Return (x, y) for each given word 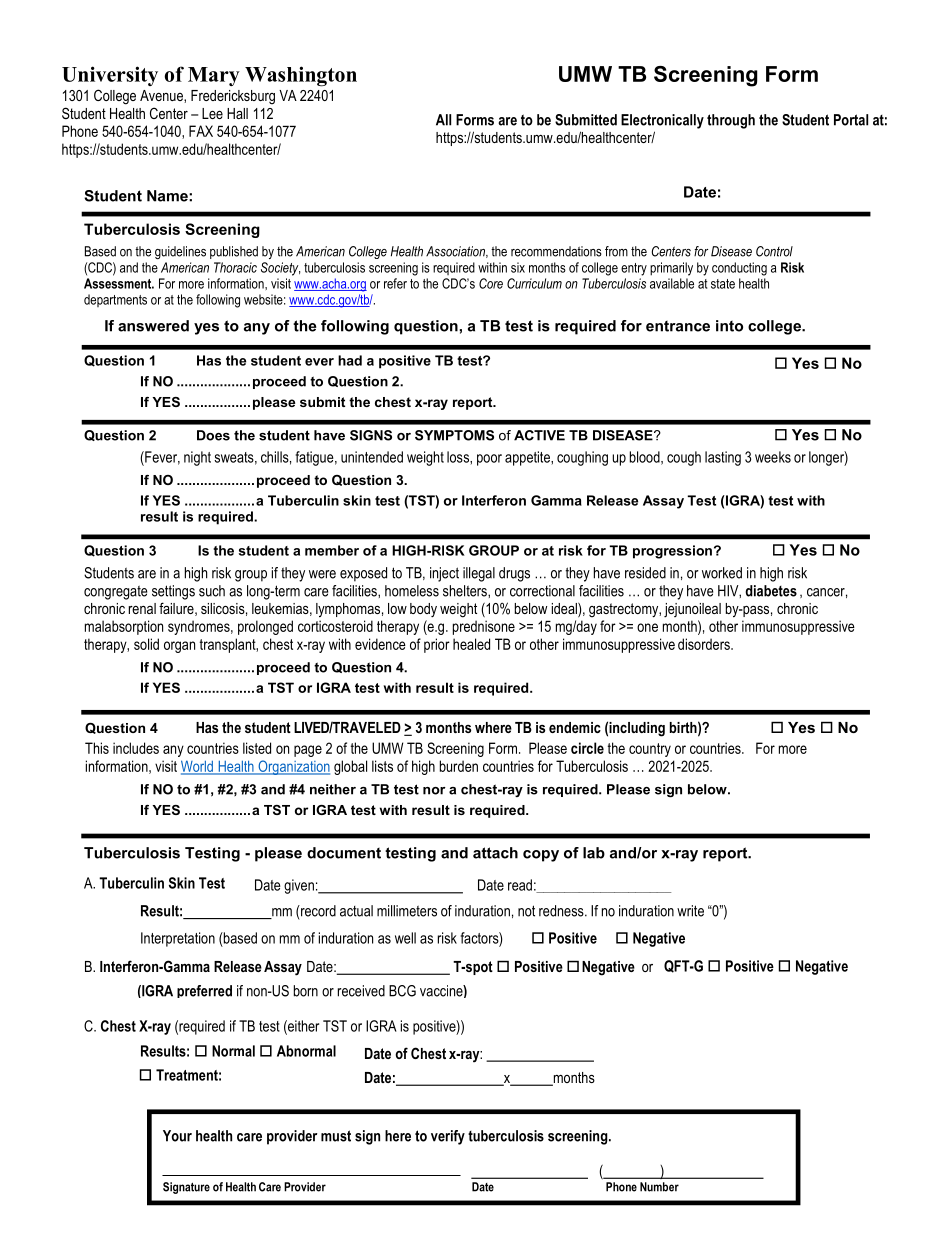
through (731, 121)
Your (177, 1136)
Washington (301, 76)
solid (146, 644)
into (729, 326)
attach (495, 853)
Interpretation (178, 939)
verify (448, 1137)
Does (213, 435)
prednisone (484, 627)
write (690, 911)
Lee (212, 113)
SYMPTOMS (454, 435)
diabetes (771, 591)
